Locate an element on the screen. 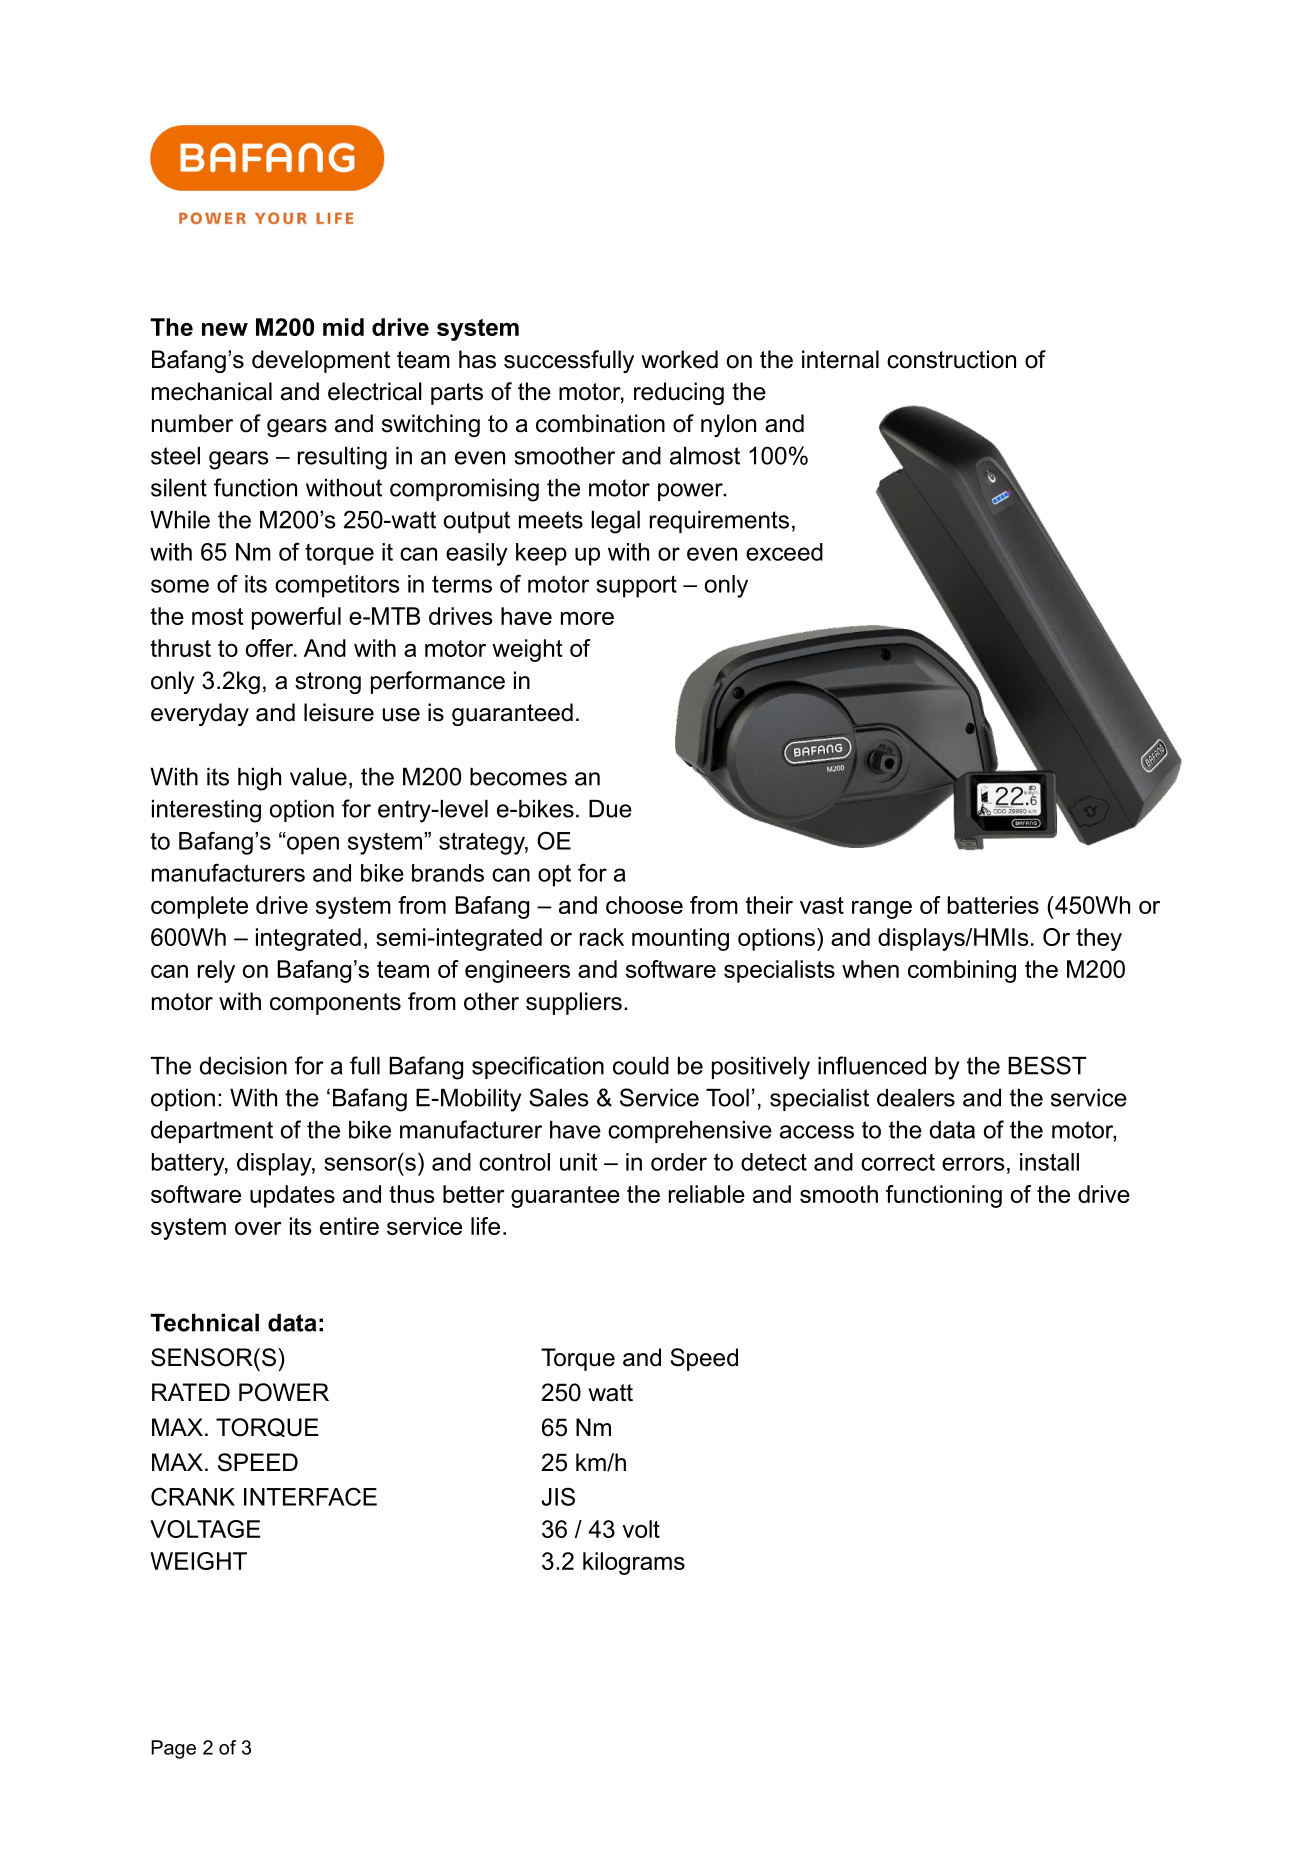  errors is located at coordinates (973, 1164).
